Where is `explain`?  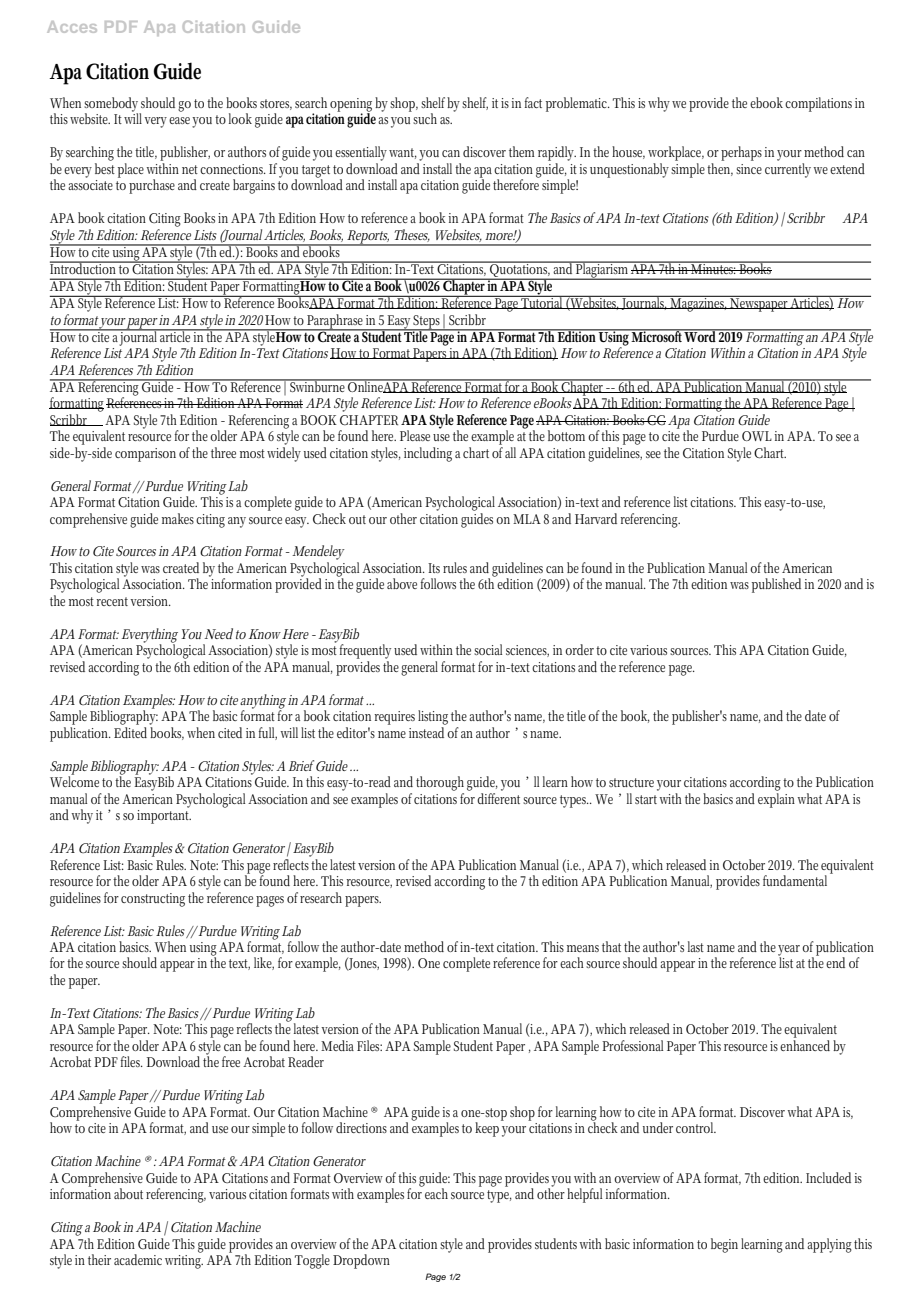 explain is located at coordinates (778, 799).
